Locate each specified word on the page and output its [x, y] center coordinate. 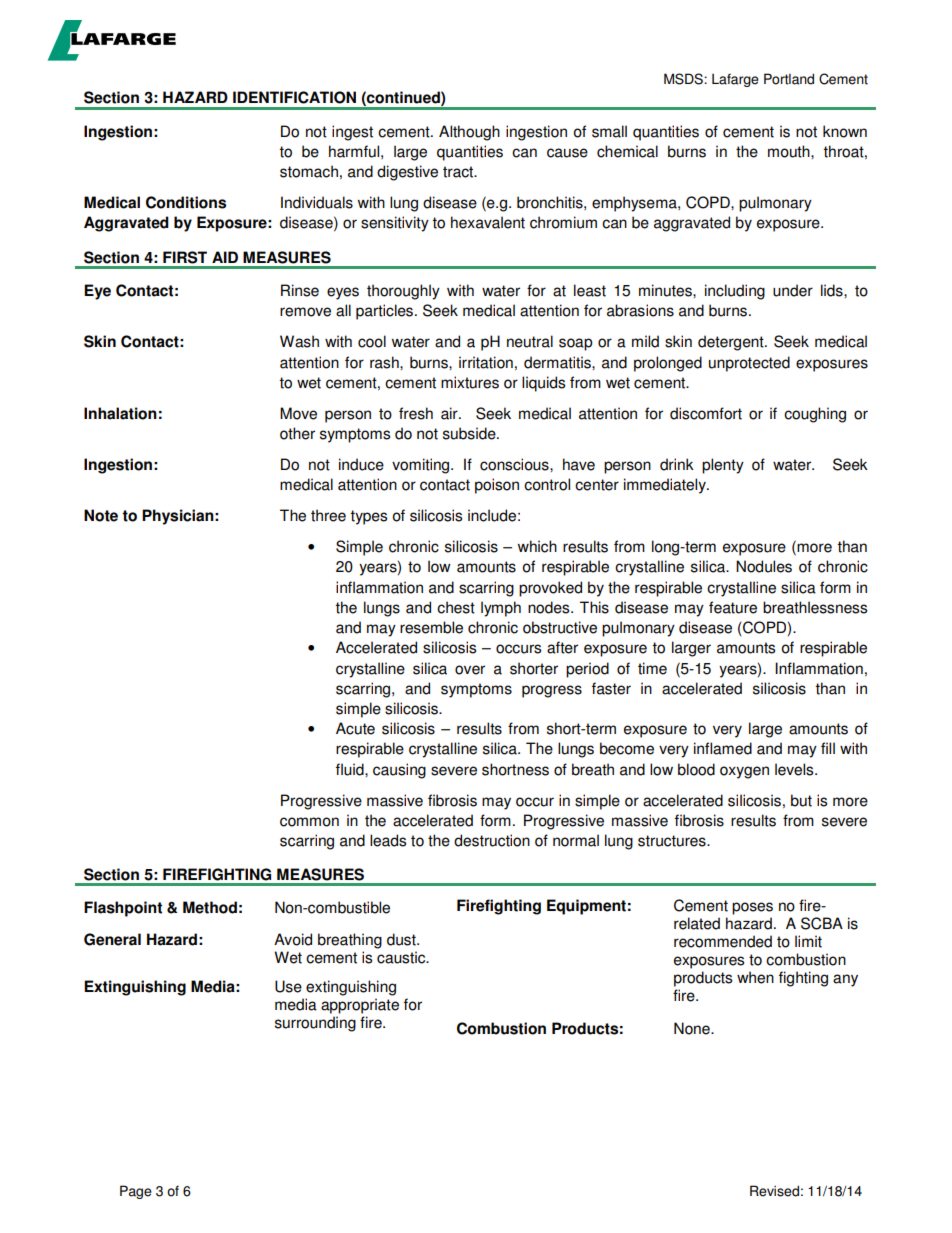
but [801, 800]
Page [136, 1192]
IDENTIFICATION [294, 97]
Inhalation [120, 413]
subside [470, 433]
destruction [492, 840]
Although [469, 133]
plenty [723, 466]
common [309, 822]
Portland [789, 79]
